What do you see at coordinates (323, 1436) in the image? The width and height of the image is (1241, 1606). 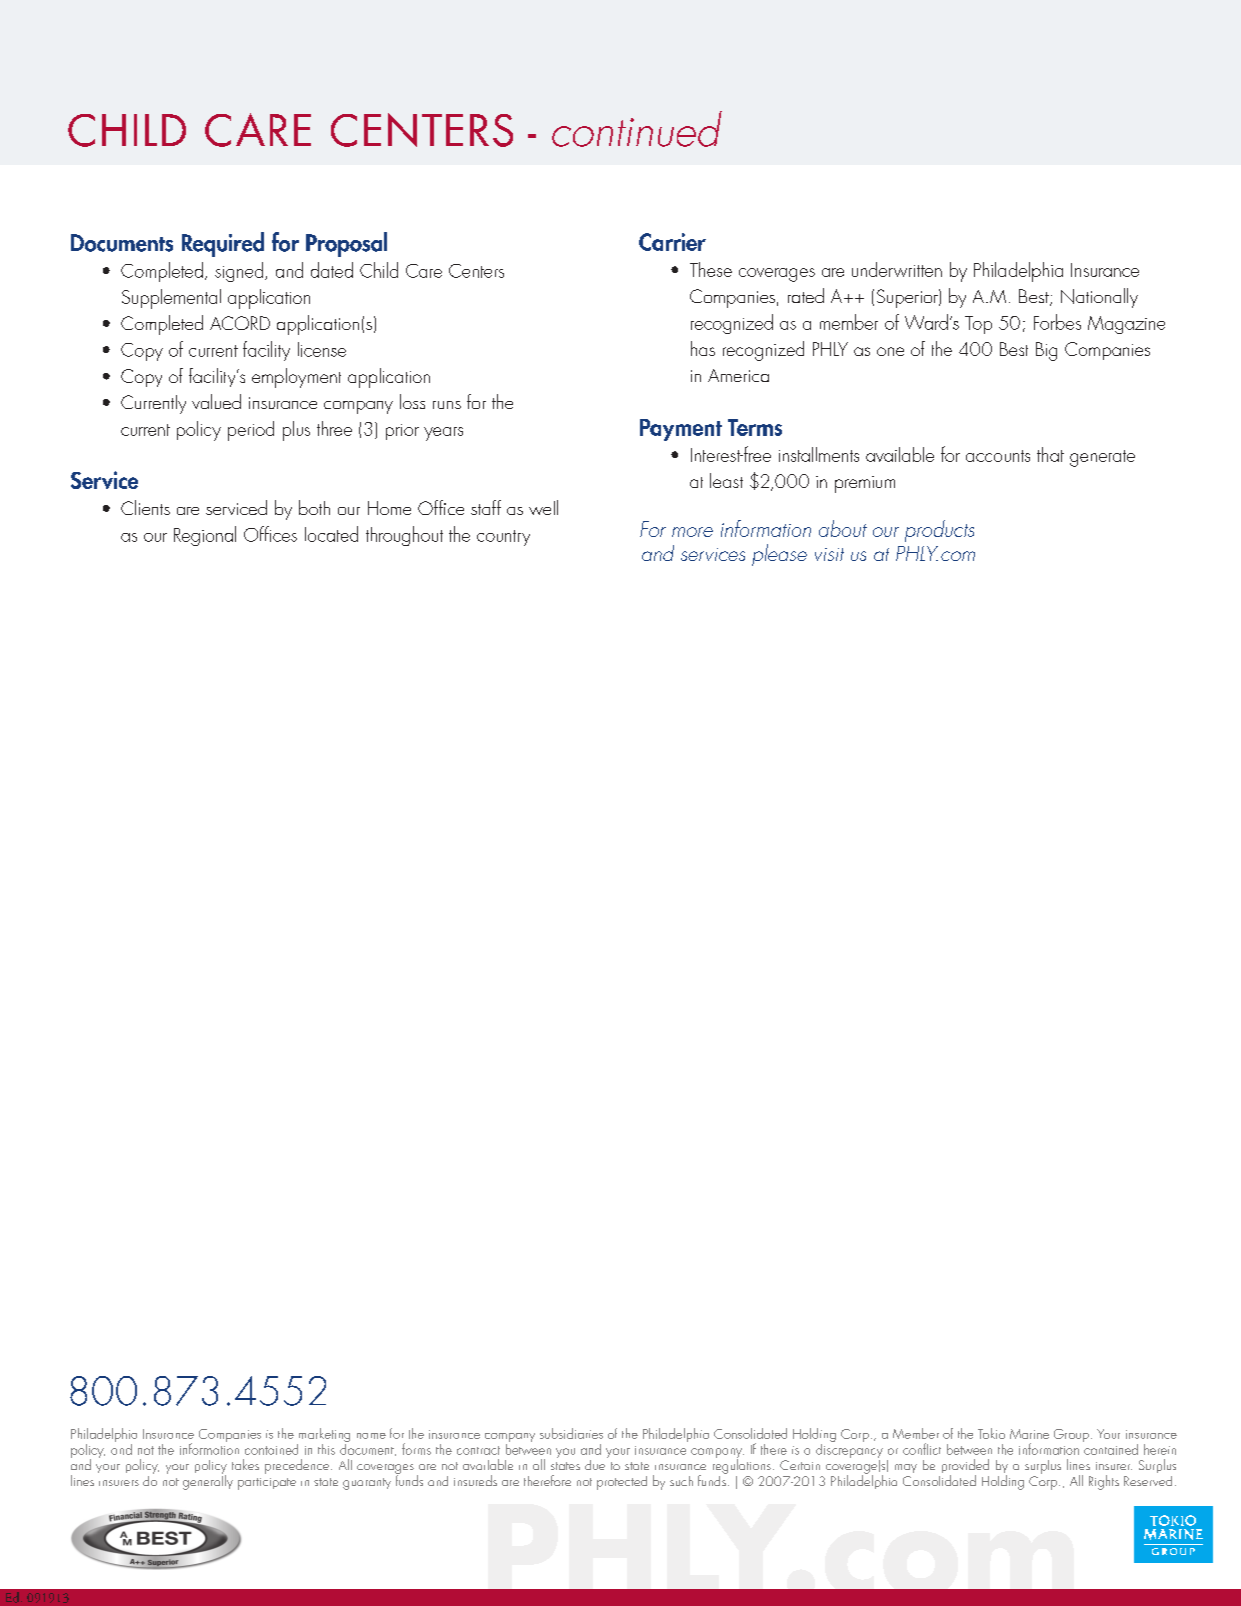 I see `marketing` at bounding box center [323, 1436].
